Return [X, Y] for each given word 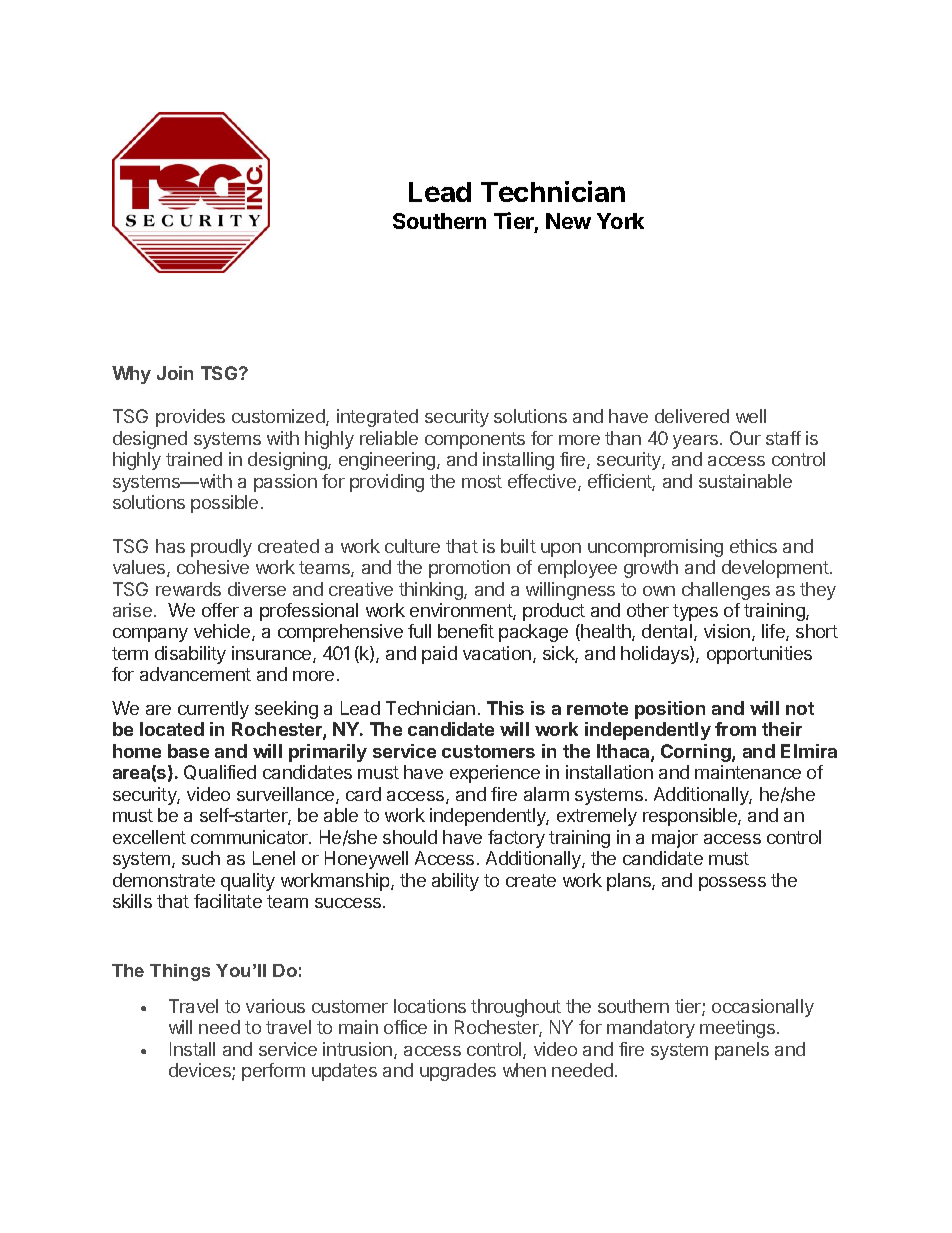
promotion [469, 569]
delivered [692, 416]
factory [516, 839]
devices [201, 1071]
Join [175, 373]
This [505, 708]
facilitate [228, 901]
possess [732, 884]
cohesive [213, 567]
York [620, 221]
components [475, 440]
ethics [753, 546]
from [735, 729]
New [568, 221]
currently [213, 710]
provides [190, 418]
